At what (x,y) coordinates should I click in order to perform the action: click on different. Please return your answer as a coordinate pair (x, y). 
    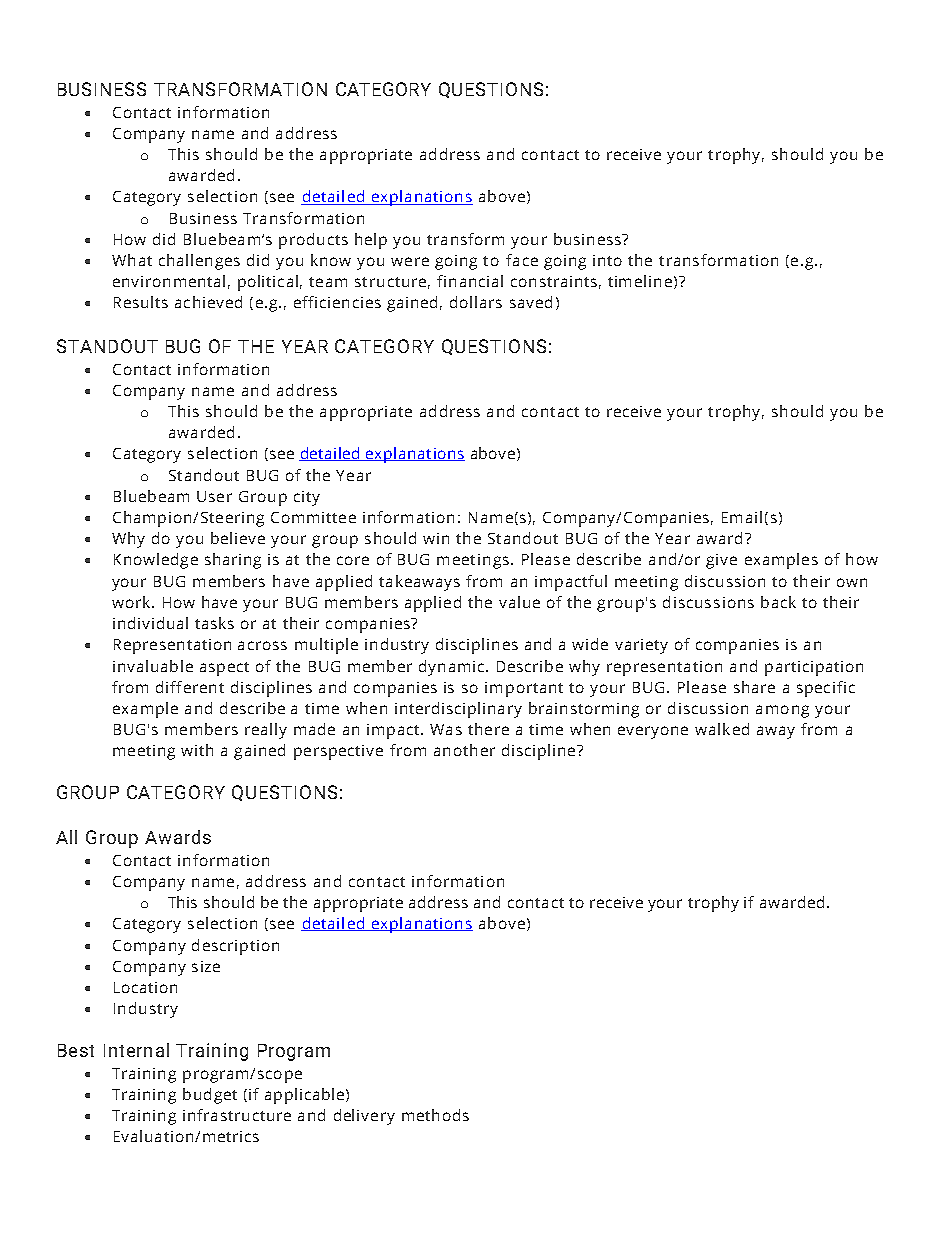
    Looking at the image, I should click on (190, 687).
